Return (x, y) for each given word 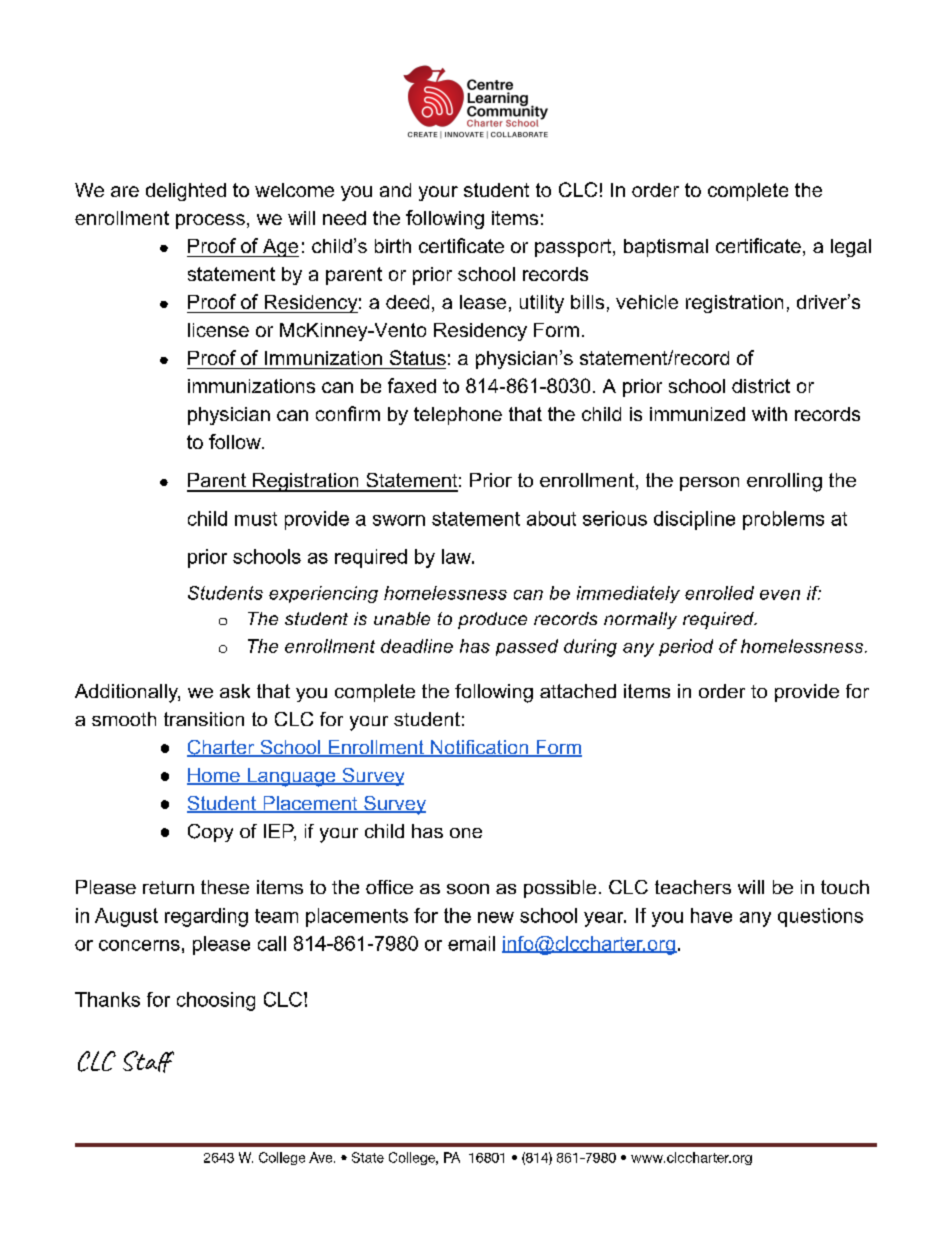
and (395, 190)
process (210, 221)
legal (851, 248)
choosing (216, 1001)
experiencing (323, 594)
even (780, 595)
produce (492, 620)
